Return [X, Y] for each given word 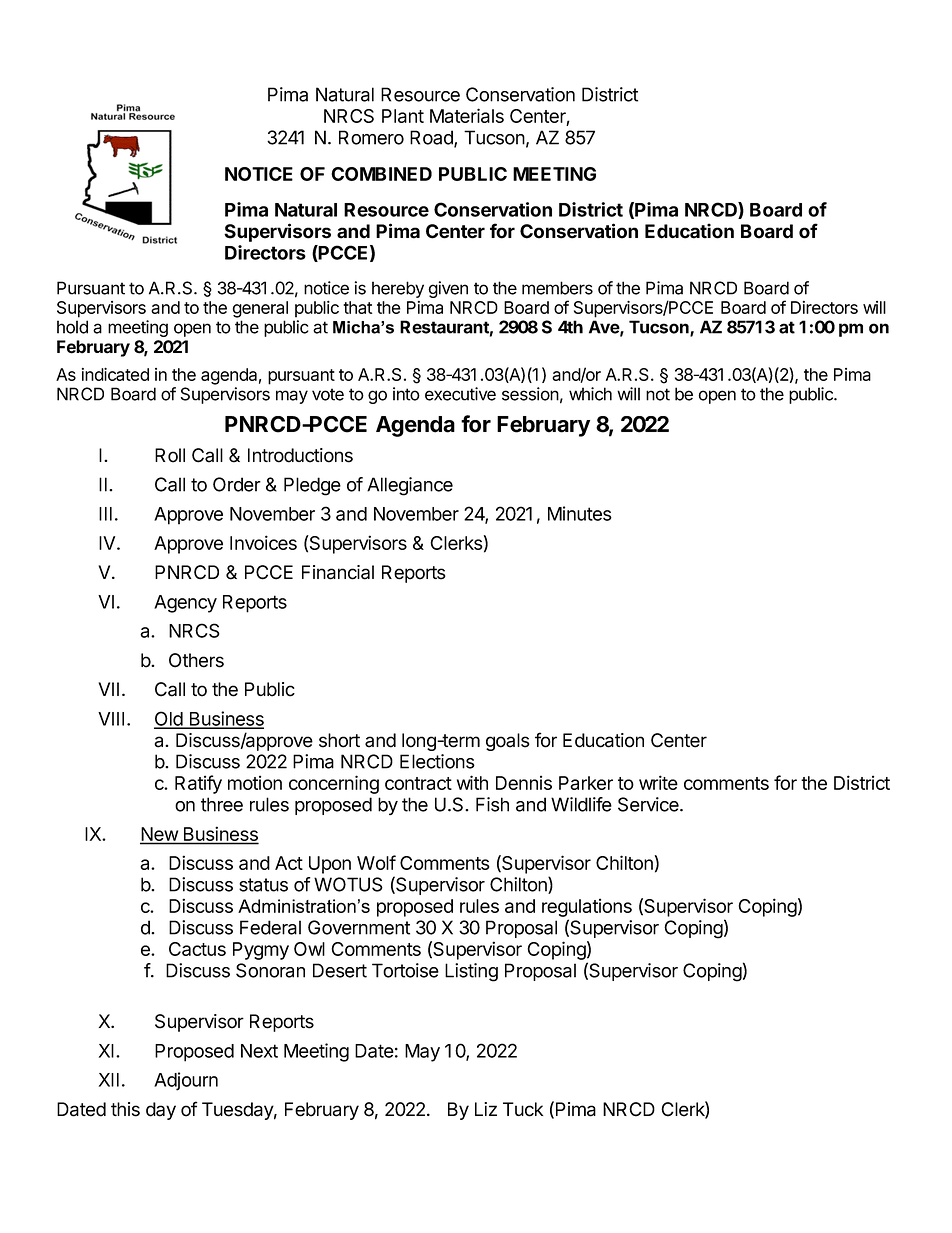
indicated [115, 374]
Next [259, 1051]
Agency [185, 604]
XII [109, 1080]
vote [328, 394]
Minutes [580, 513]
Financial [338, 572]
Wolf [376, 862]
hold [72, 327]
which [590, 394]
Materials [467, 115]
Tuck [523, 1109]
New [160, 835]
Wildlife [581, 804]
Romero [371, 137]
